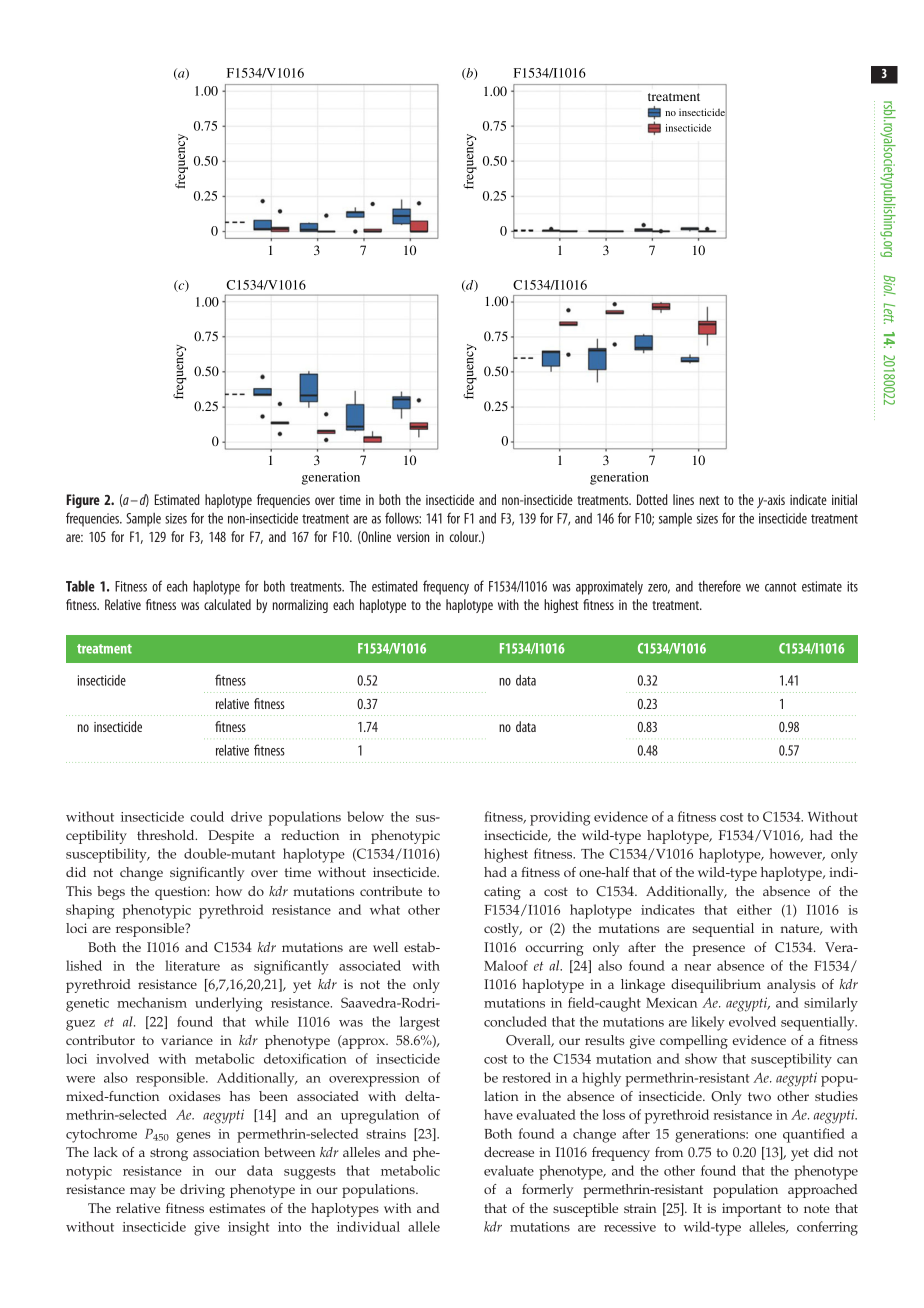  I want to click on may, so click(143, 1192).
